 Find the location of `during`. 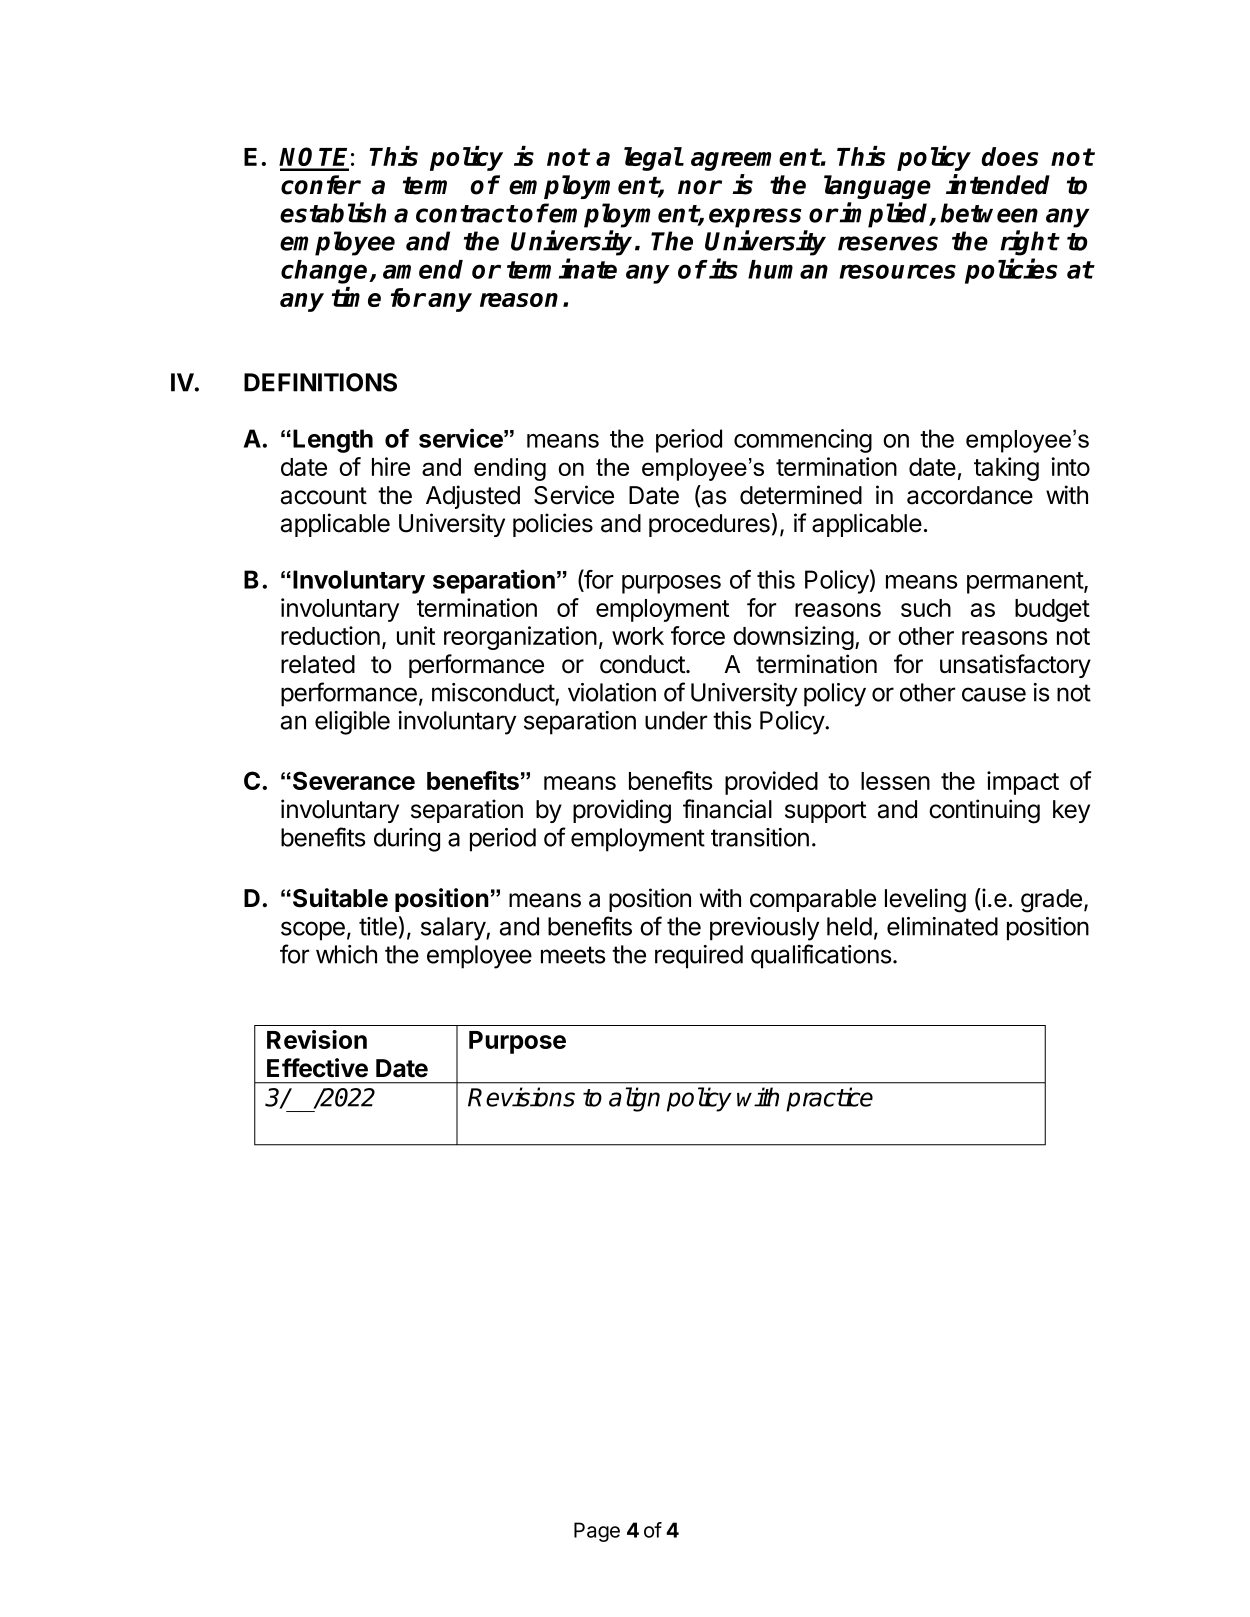

during is located at coordinates (407, 840).
